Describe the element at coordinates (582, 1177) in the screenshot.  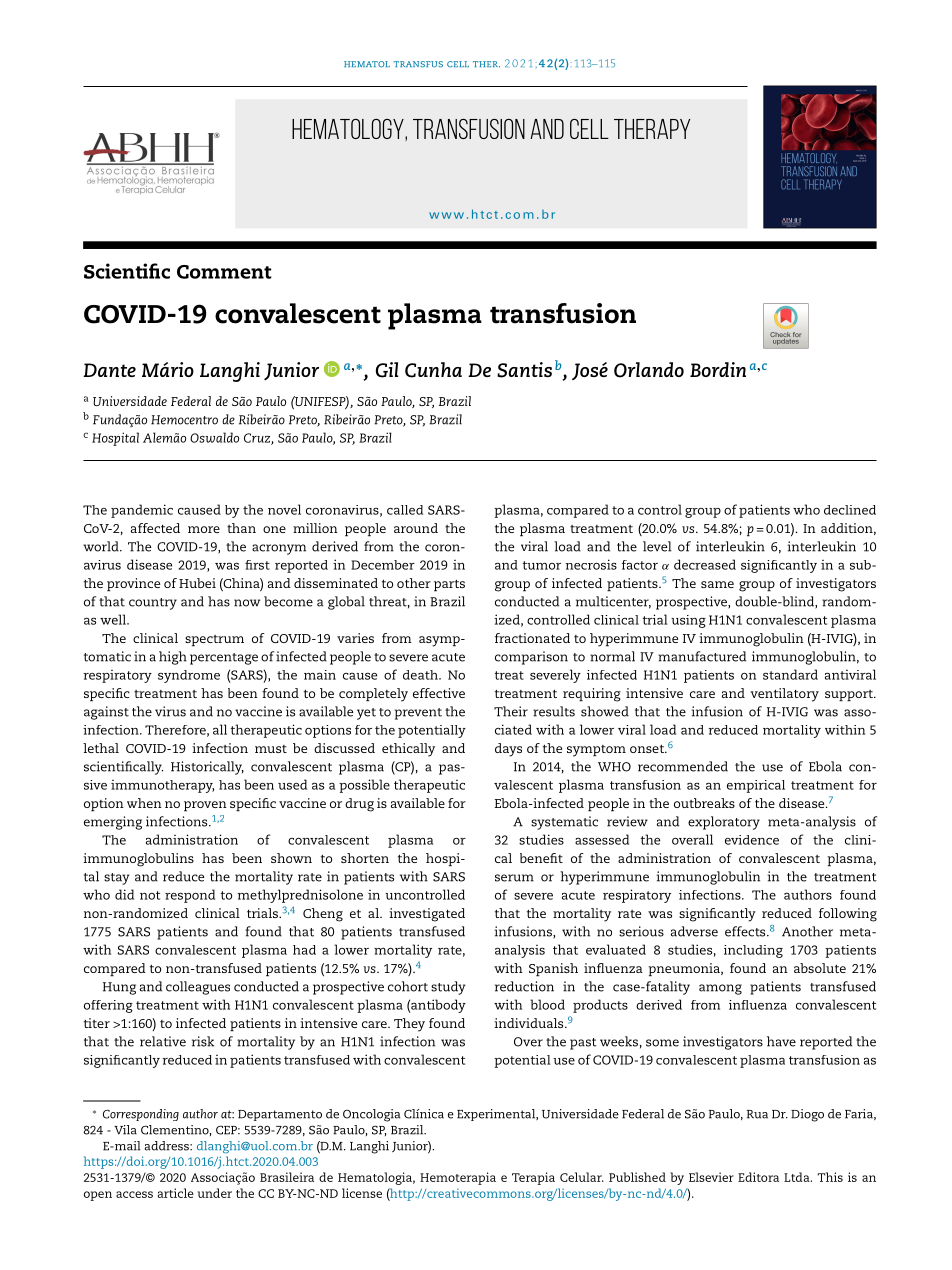
I see `Celular` at that location.
